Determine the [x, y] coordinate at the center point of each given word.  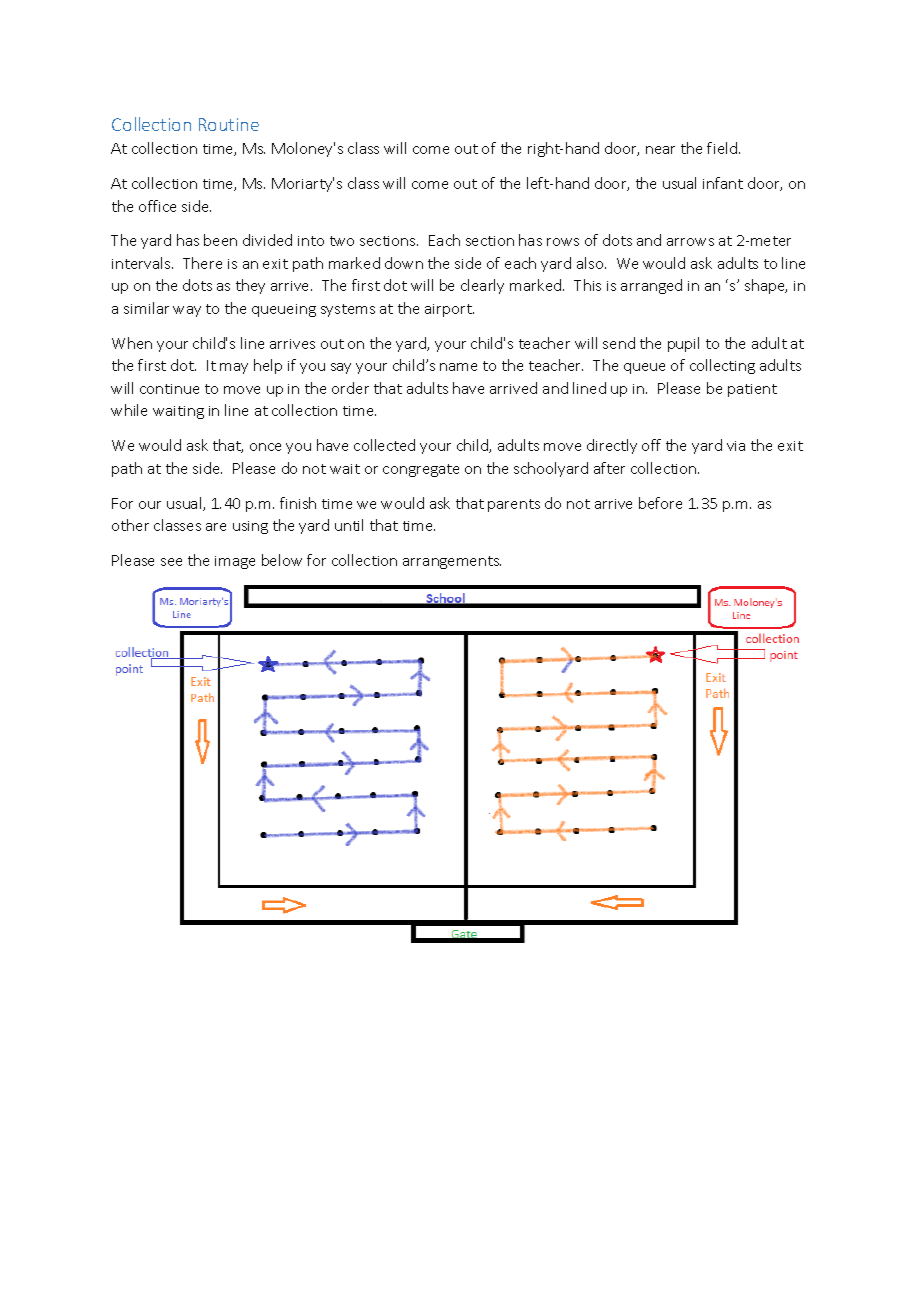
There [202, 263]
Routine [229, 124]
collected [384, 445]
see [171, 562]
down [404, 263]
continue [169, 389]
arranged [651, 286]
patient [752, 390]
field [723, 148]
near [660, 150]
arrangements [452, 562]
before [660, 503]
